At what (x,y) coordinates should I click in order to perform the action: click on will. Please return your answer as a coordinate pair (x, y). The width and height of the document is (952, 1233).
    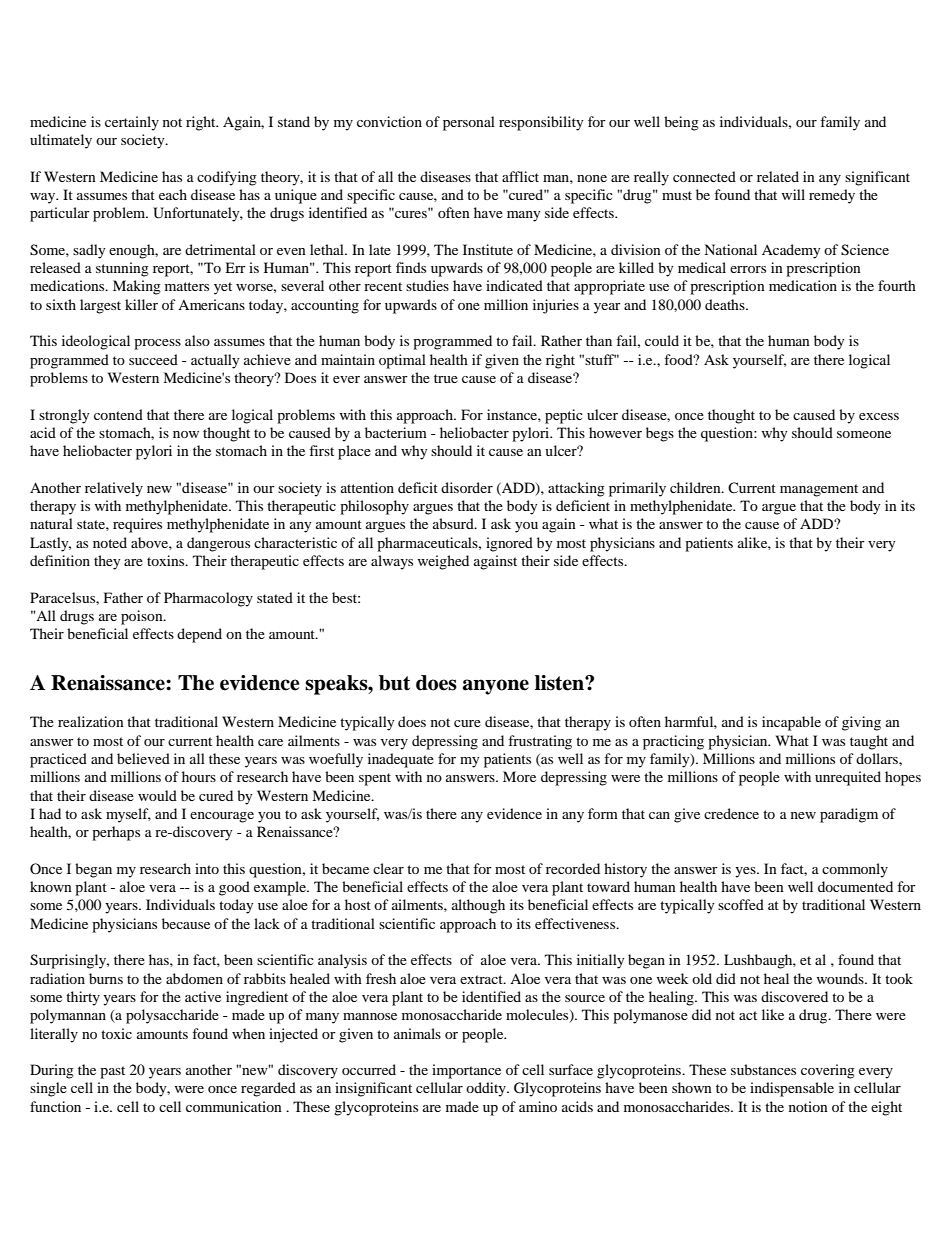
    Looking at the image, I should click on (793, 194).
